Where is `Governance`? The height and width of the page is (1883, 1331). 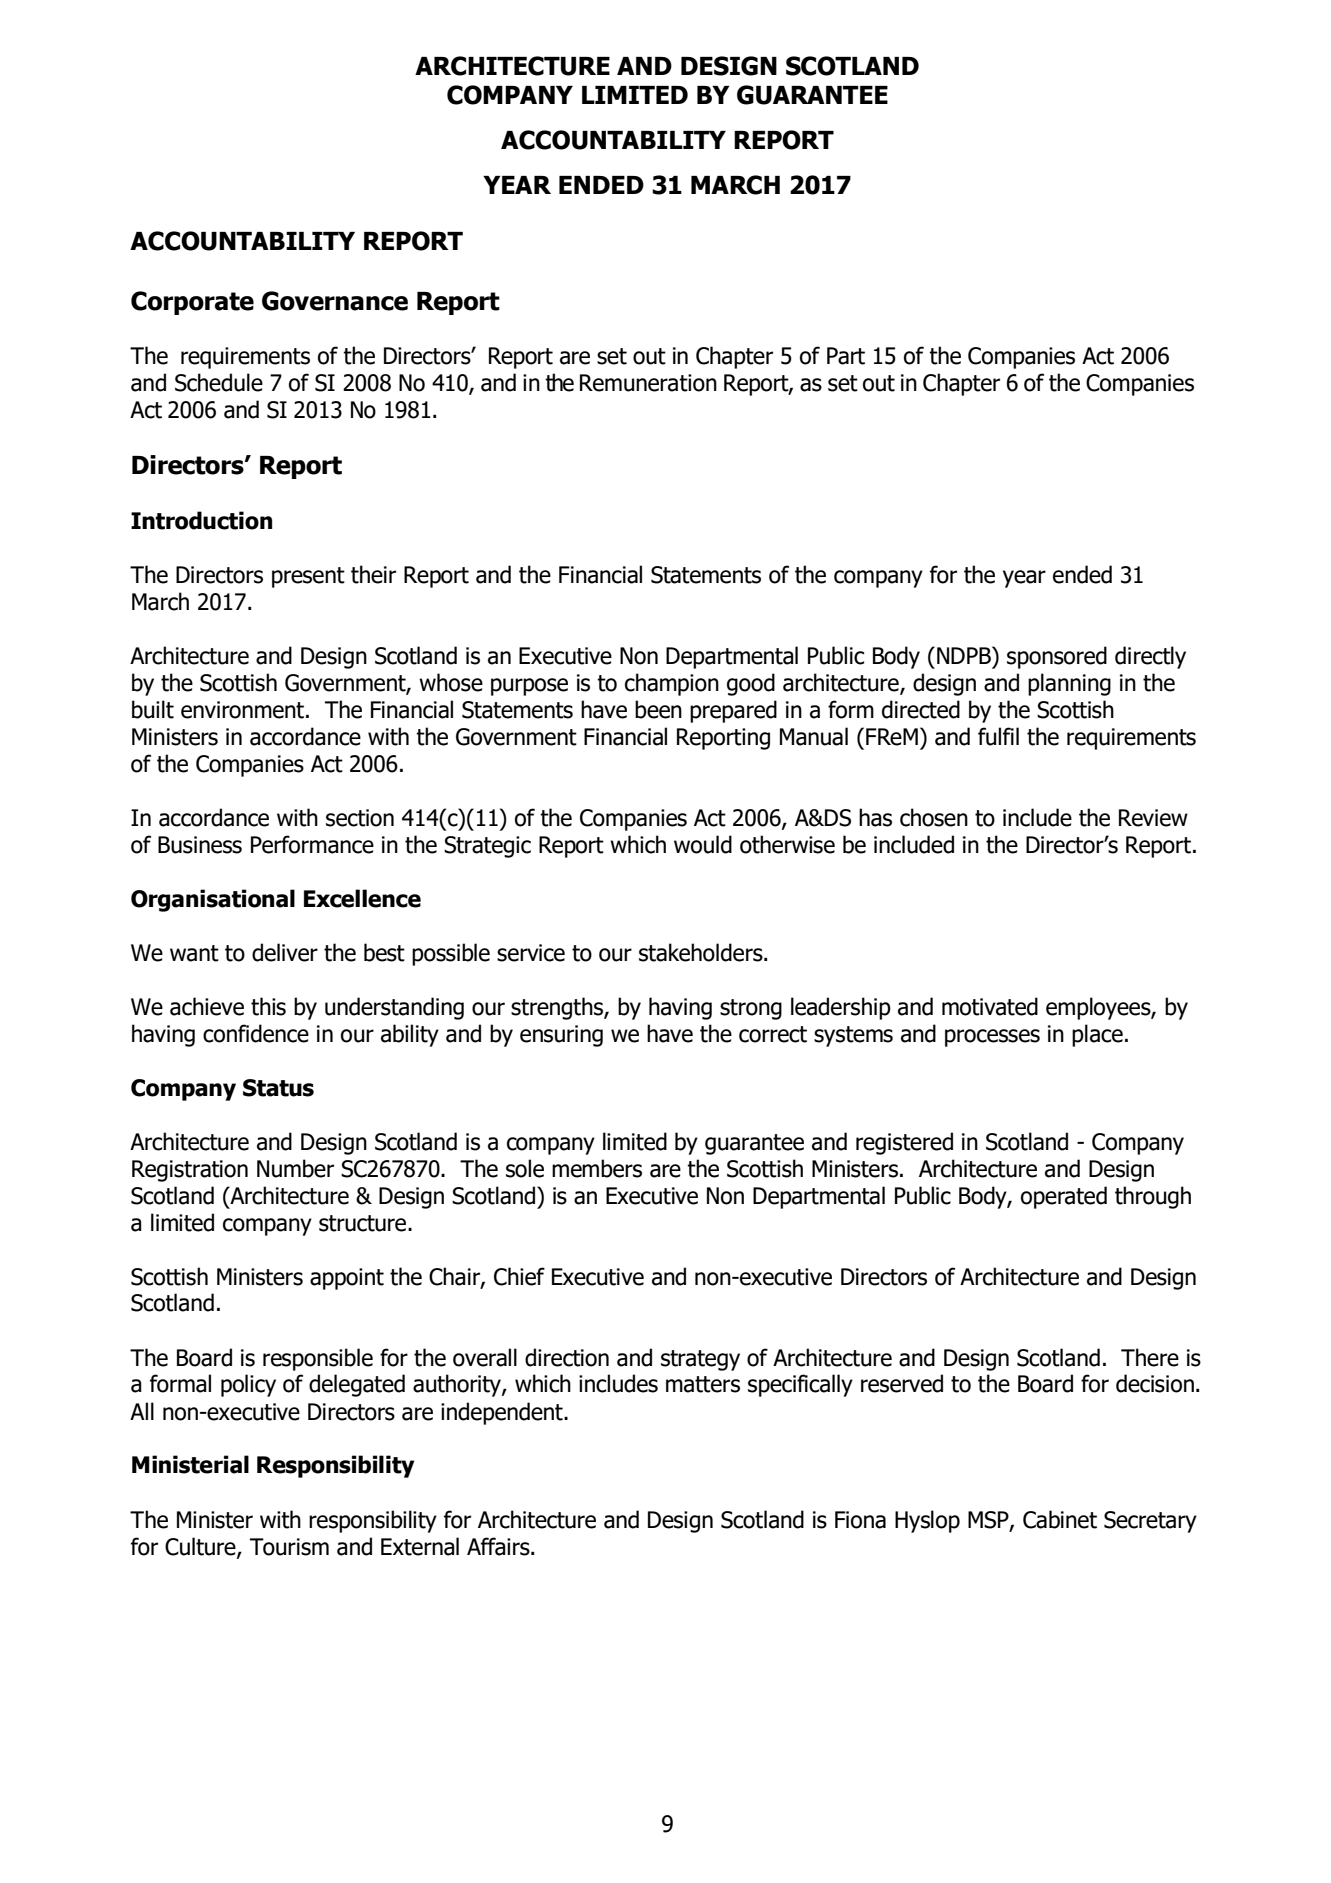
Governance is located at coordinates (335, 301).
